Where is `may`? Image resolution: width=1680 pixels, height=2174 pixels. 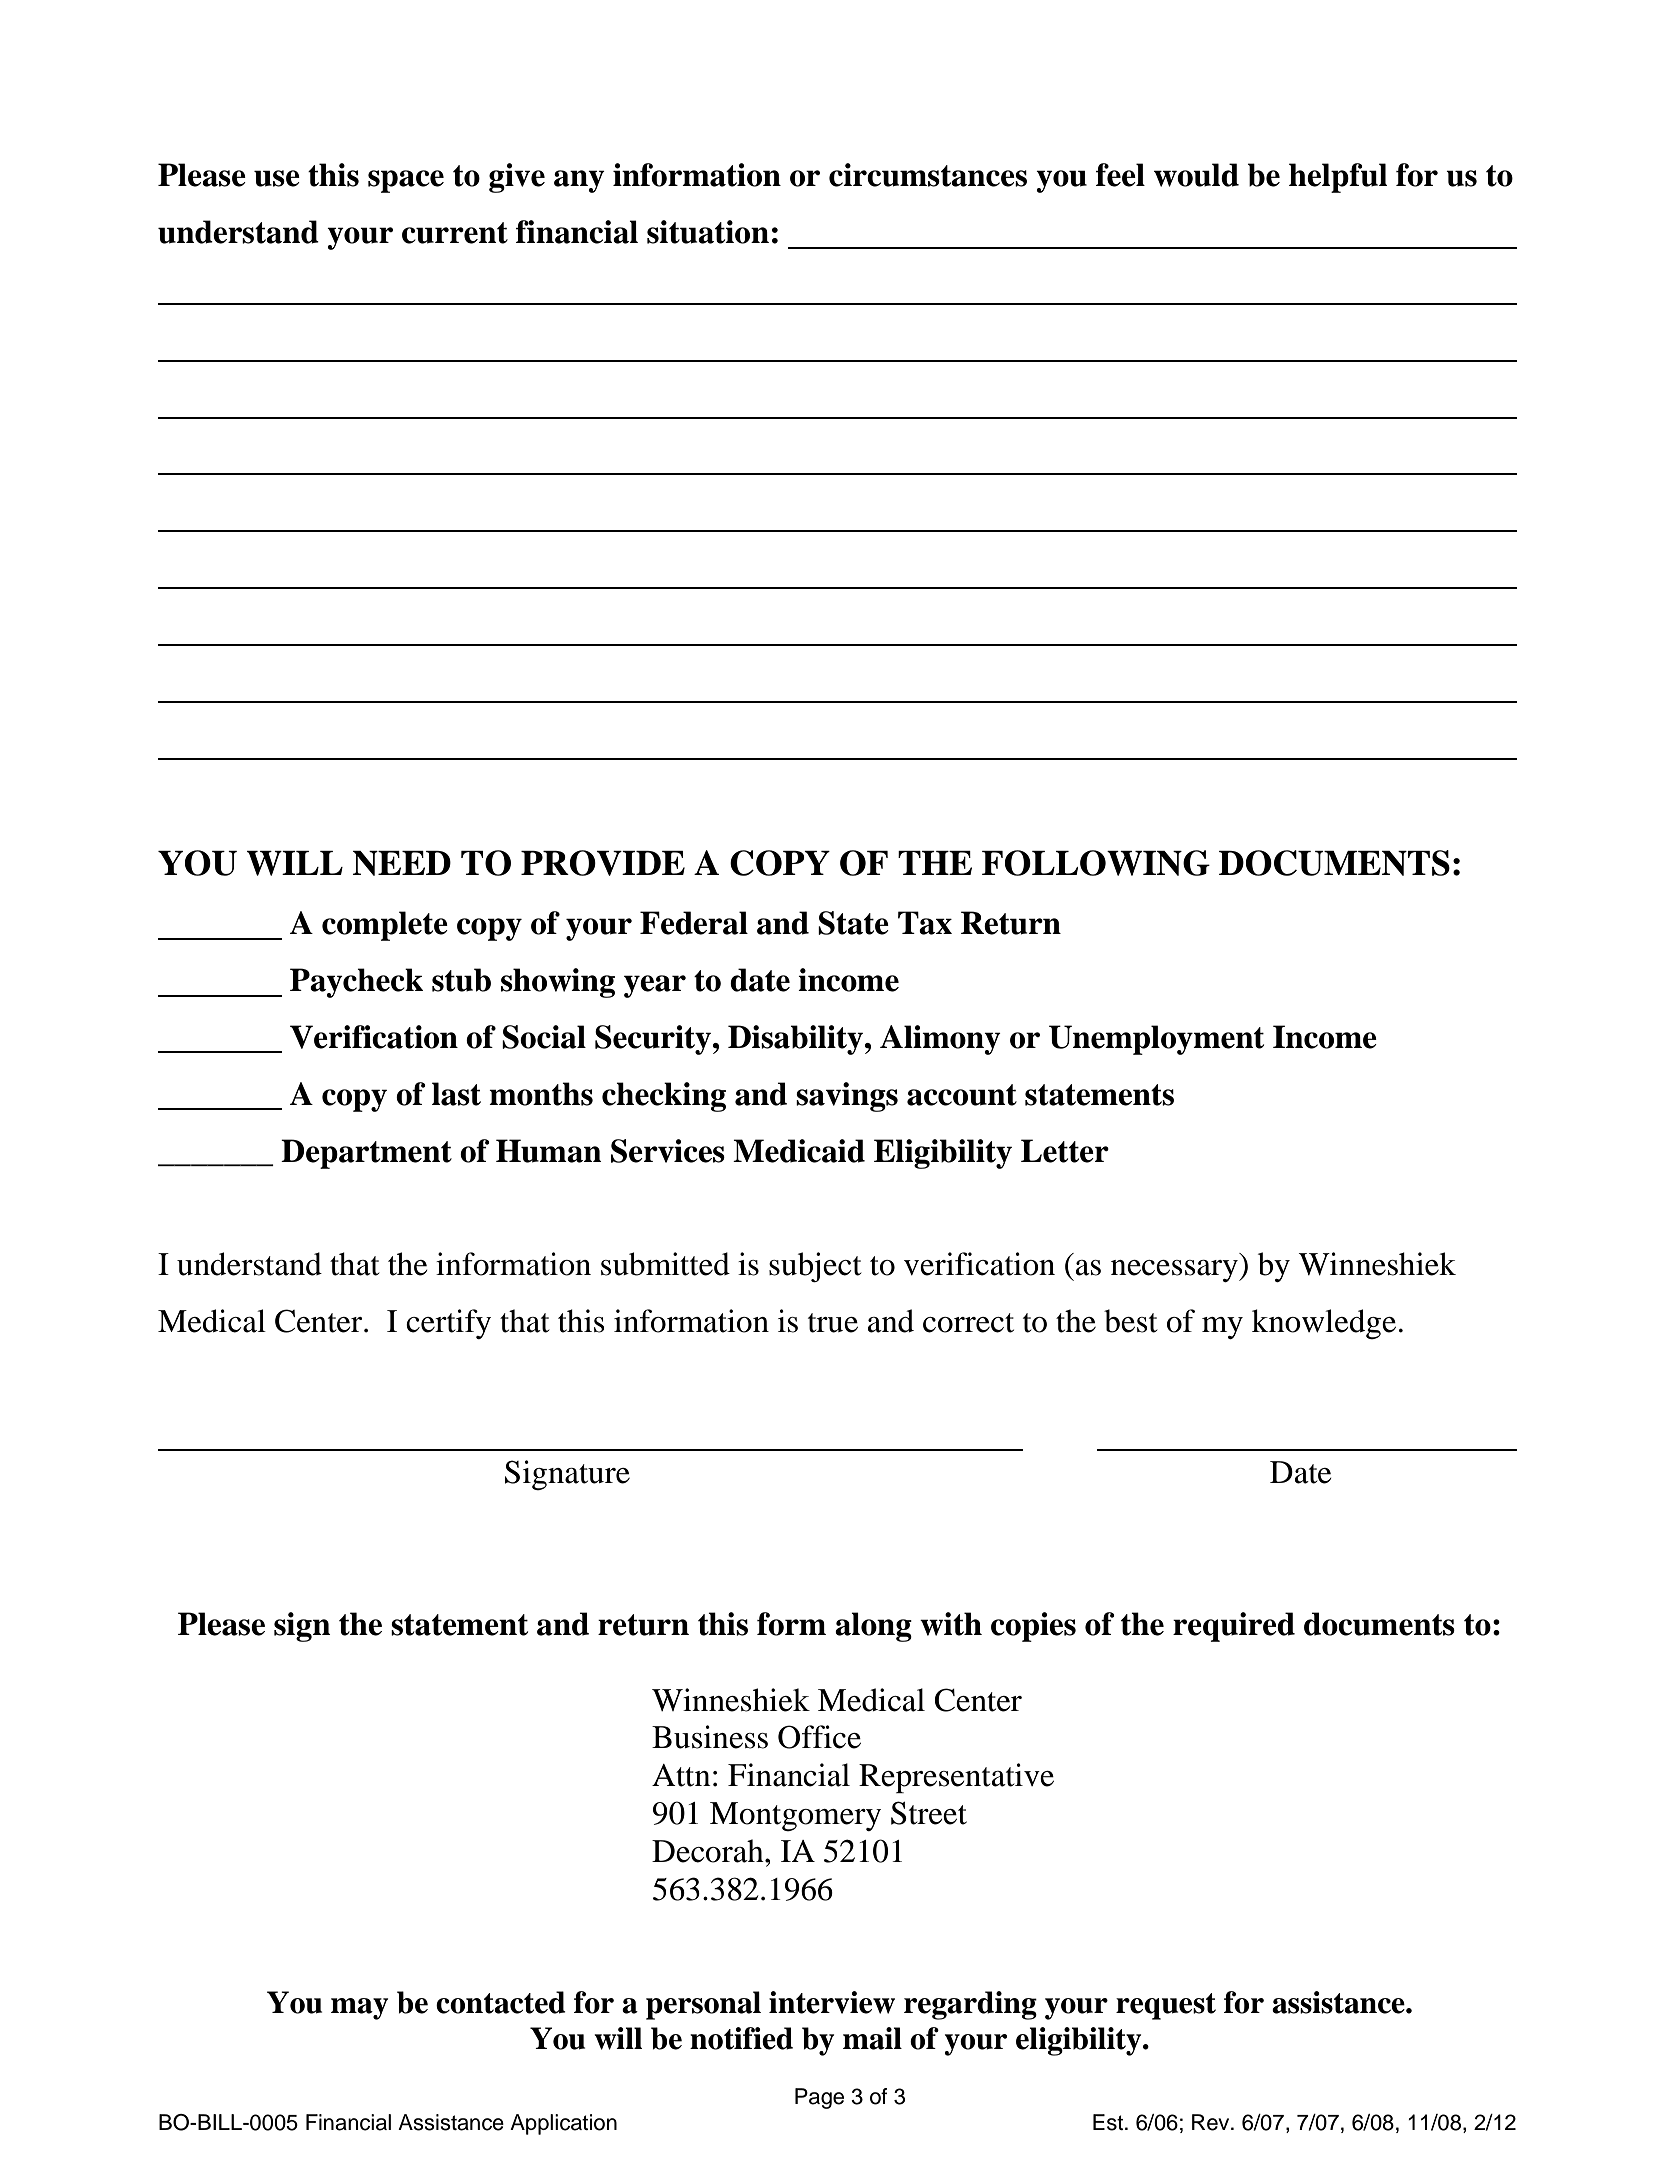
may is located at coordinates (359, 2009).
